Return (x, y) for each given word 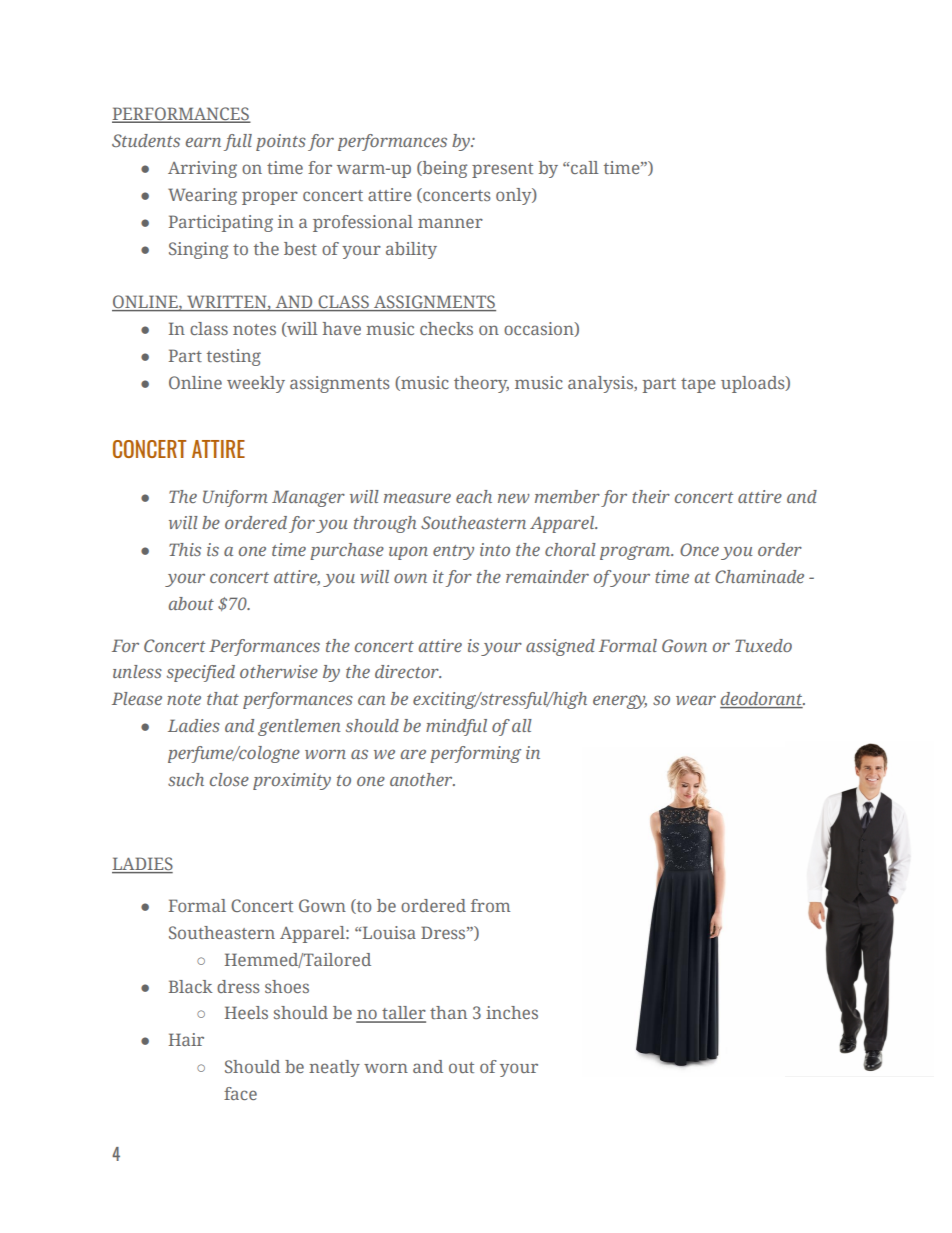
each (474, 496)
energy (620, 702)
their (651, 496)
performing (475, 754)
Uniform (235, 498)
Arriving (202, 169)
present (502, 170)
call (585, 167)
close (229, 779)
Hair (186, 1039)
